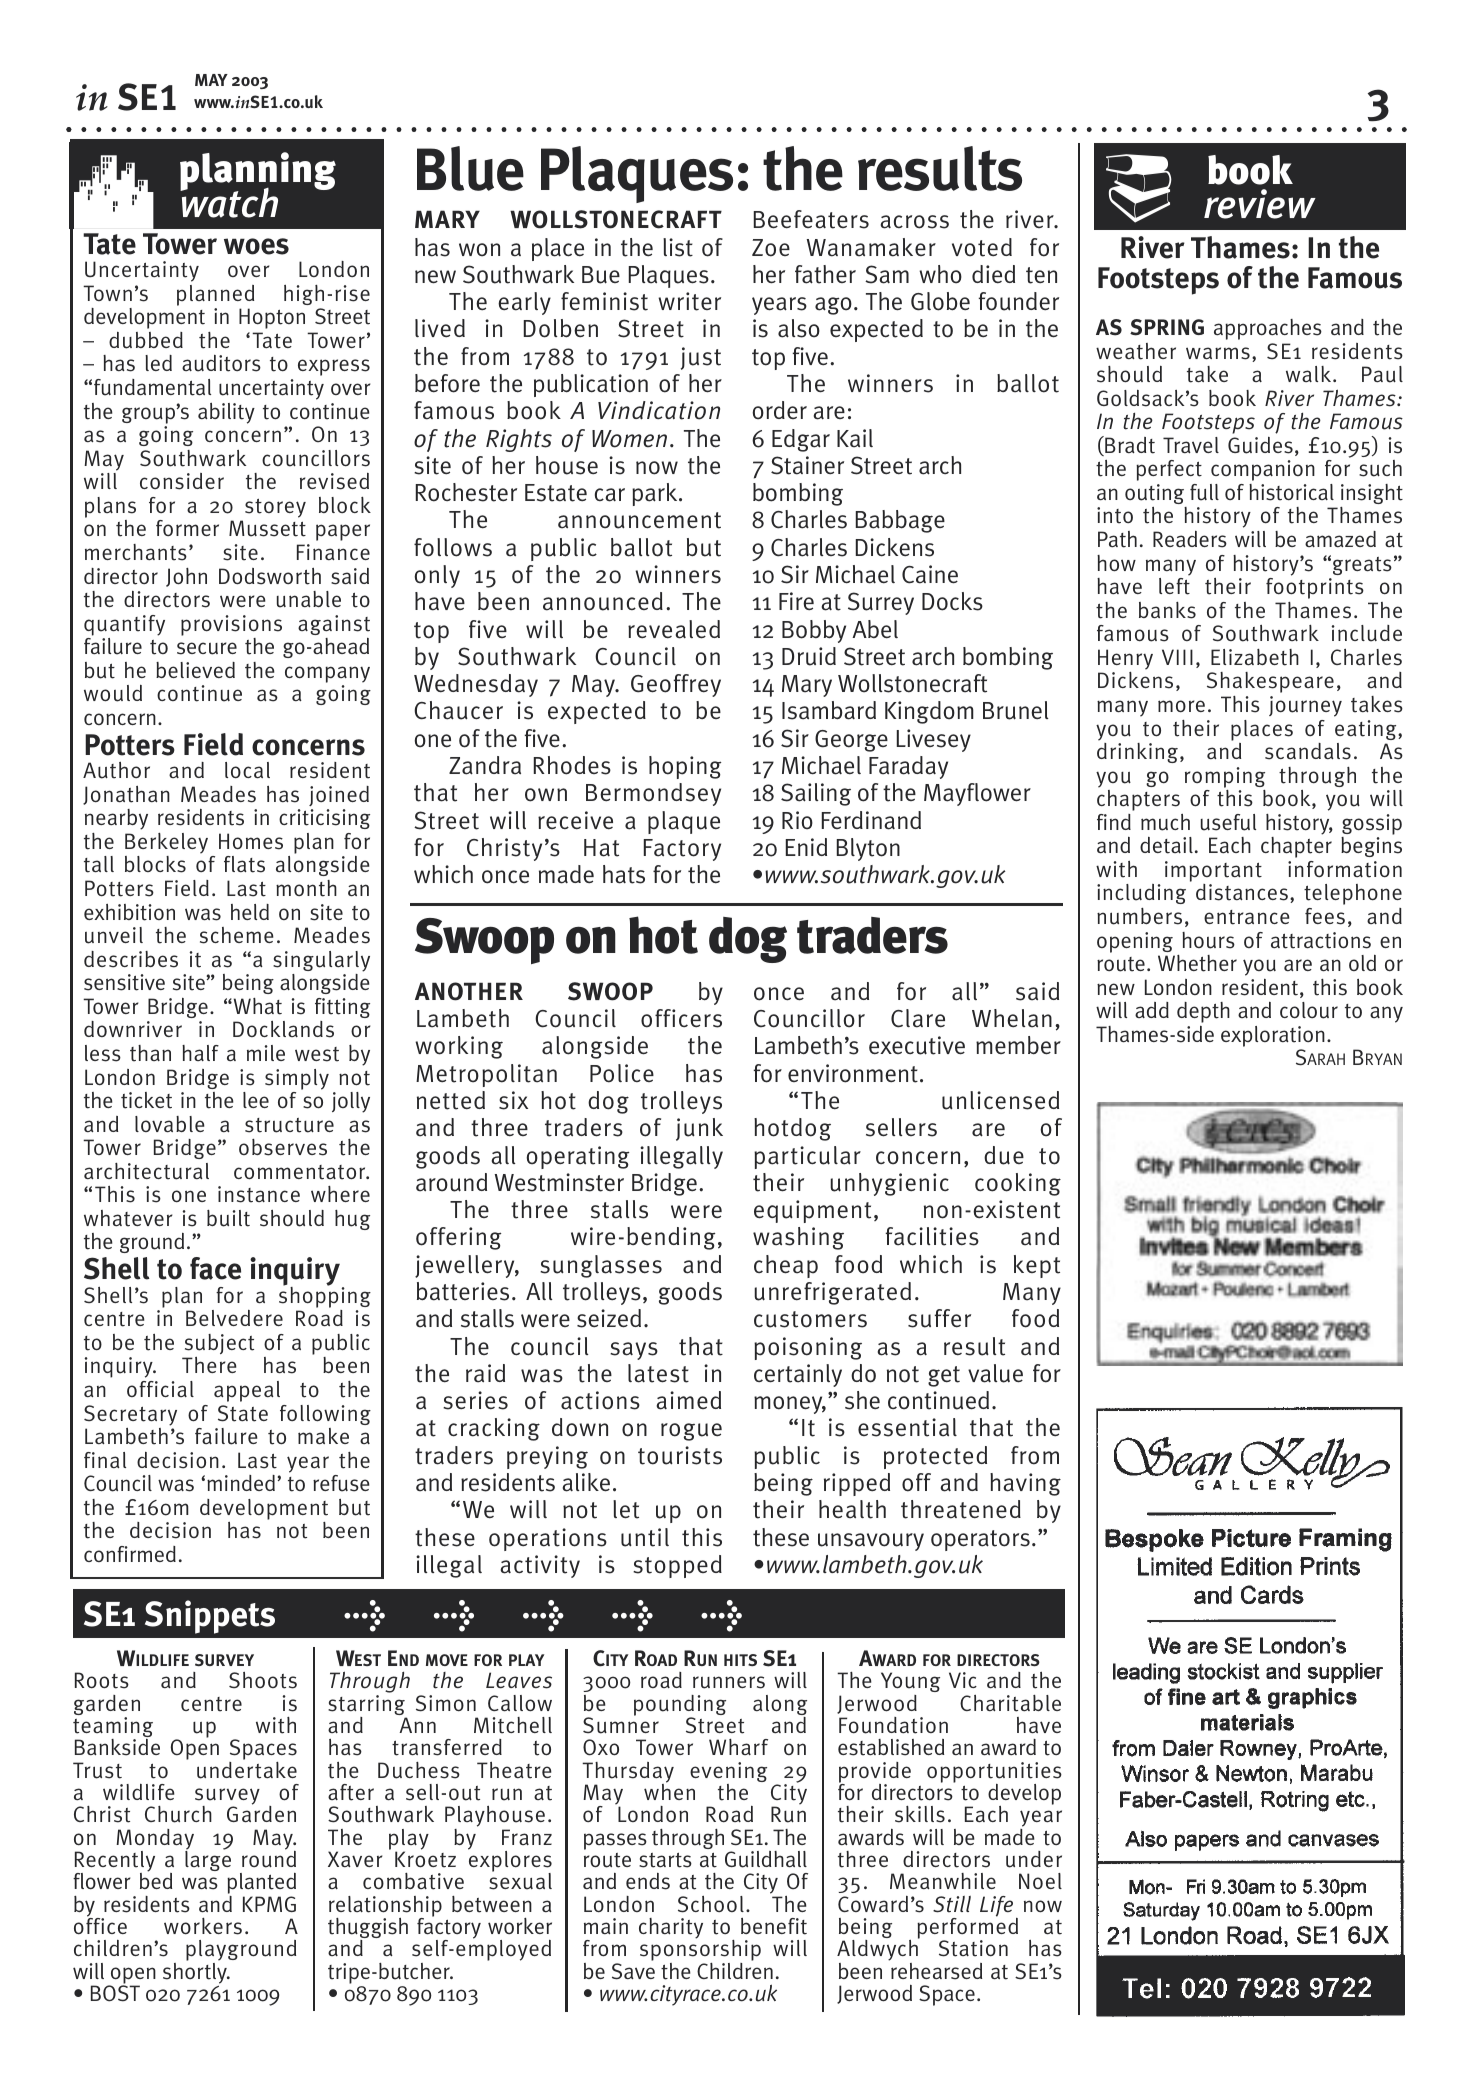  I want to click on junk, so click(699, 1129).
